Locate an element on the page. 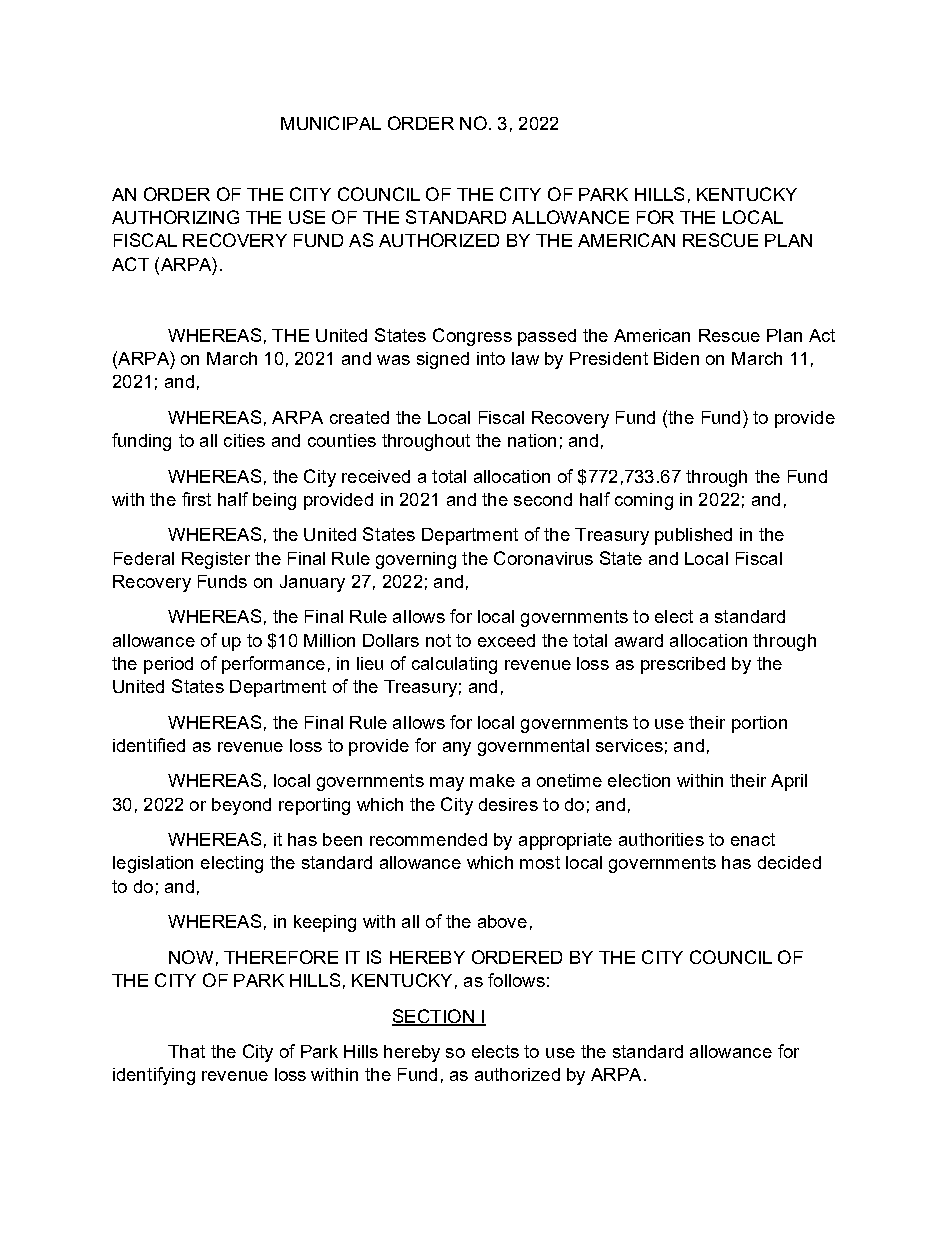 This image has width=952, height=1233. That is located at coordinates (186, 1051).
